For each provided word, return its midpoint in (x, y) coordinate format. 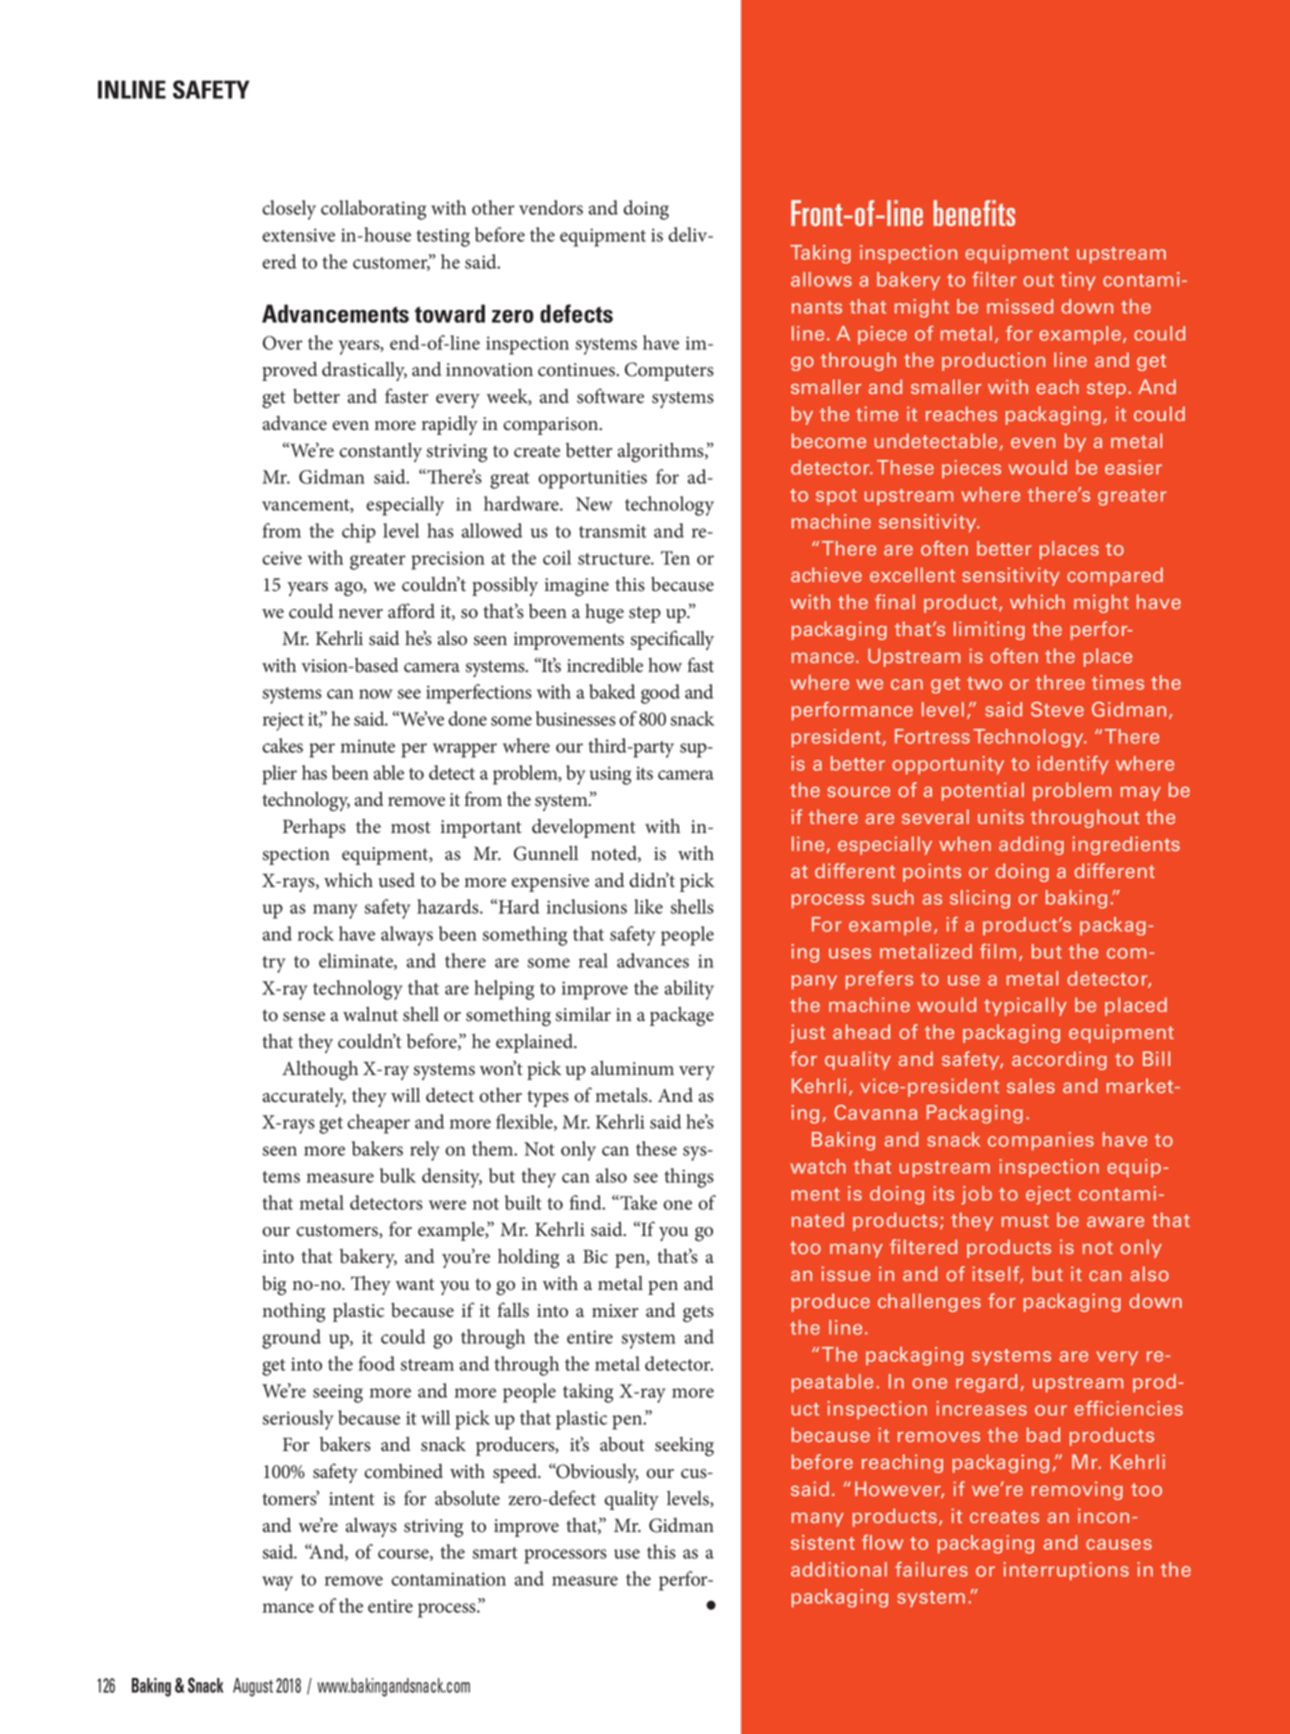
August (253, 1687)
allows (821, 279)
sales (1031, 1085)
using (610, 775)
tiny (1078, 281)
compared (1115, 576)
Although (320, 1070)
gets (698, 1313)
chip (359, 533)
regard (986, 1383)
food (377, 1363)
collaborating (373, 210)
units (1001, 816)
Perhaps (314, 828)
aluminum (632, 1068)
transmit (613, 531)
